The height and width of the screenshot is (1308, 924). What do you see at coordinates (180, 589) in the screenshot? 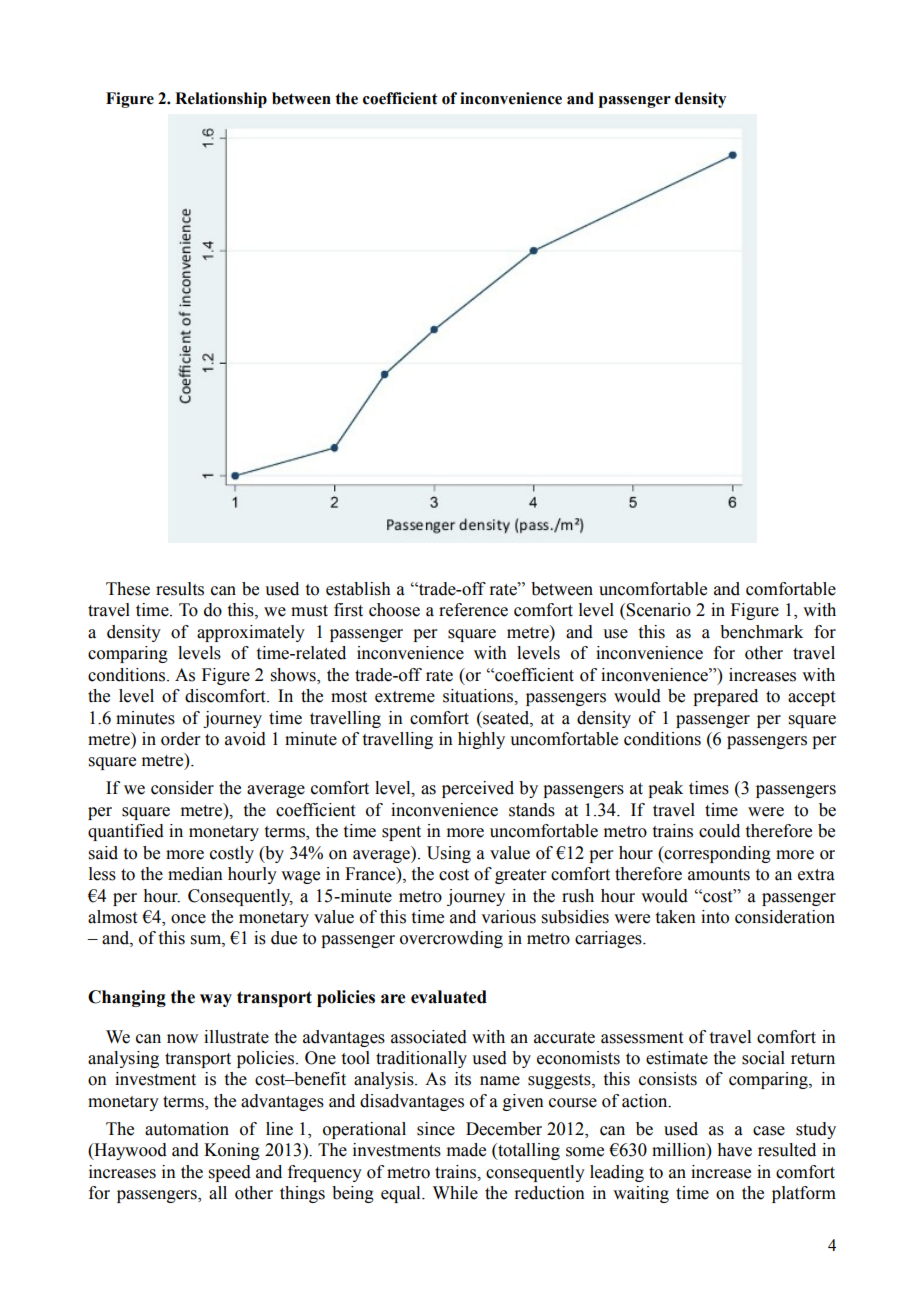
I see `results` at bounding box center [180, 589].
